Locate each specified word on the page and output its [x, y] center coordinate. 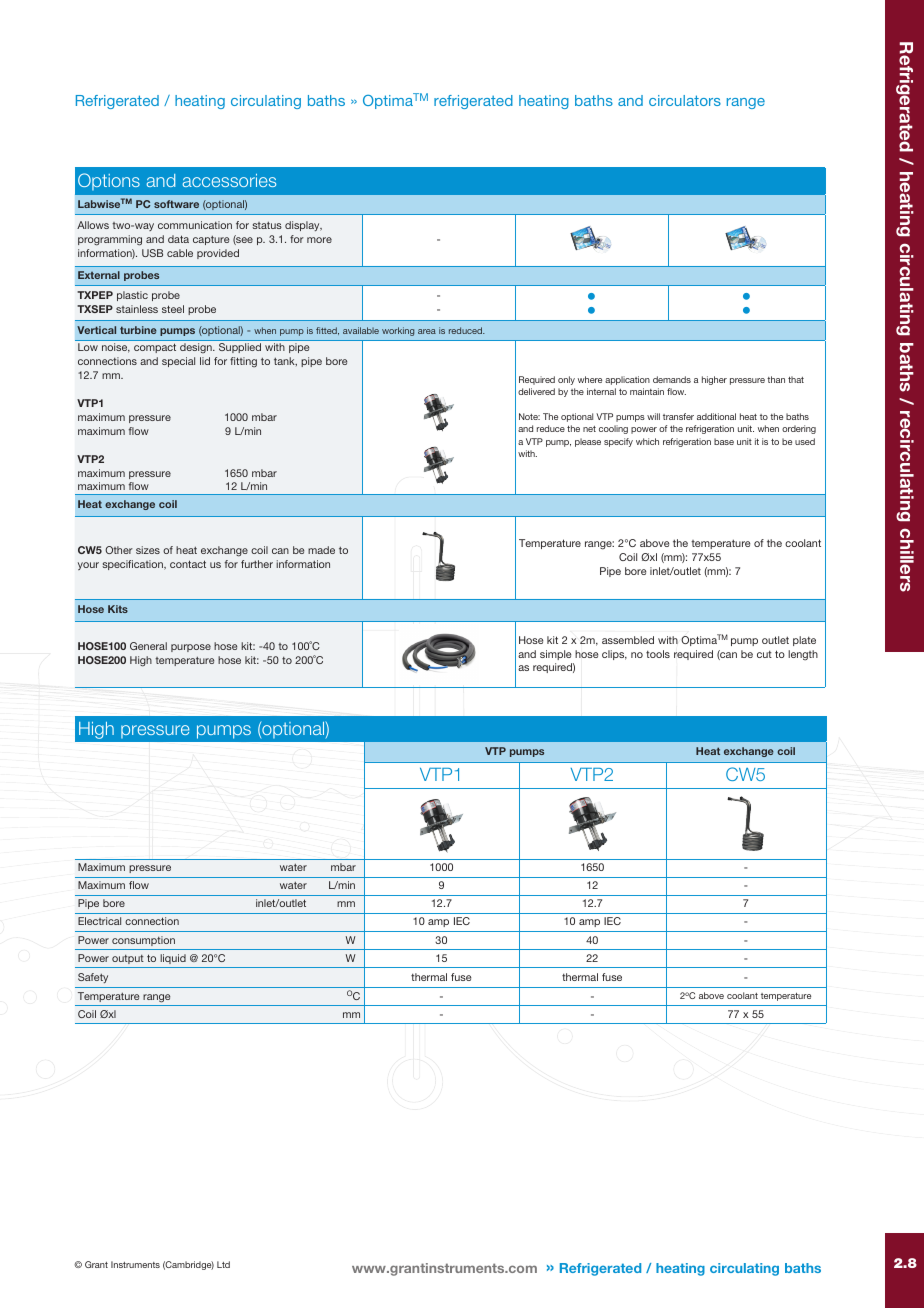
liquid [173, 959]
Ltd [223, 1264]
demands [672, 379]
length [803, 655]
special [178, 362]
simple [555, 655]
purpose [191, 648]
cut [764, 654]
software [176, 204]
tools [658, 654]
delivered [536, 391]
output [128, 959]
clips [614, 655]
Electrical [99, 921]
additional [716, 416]
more [319, 240]
